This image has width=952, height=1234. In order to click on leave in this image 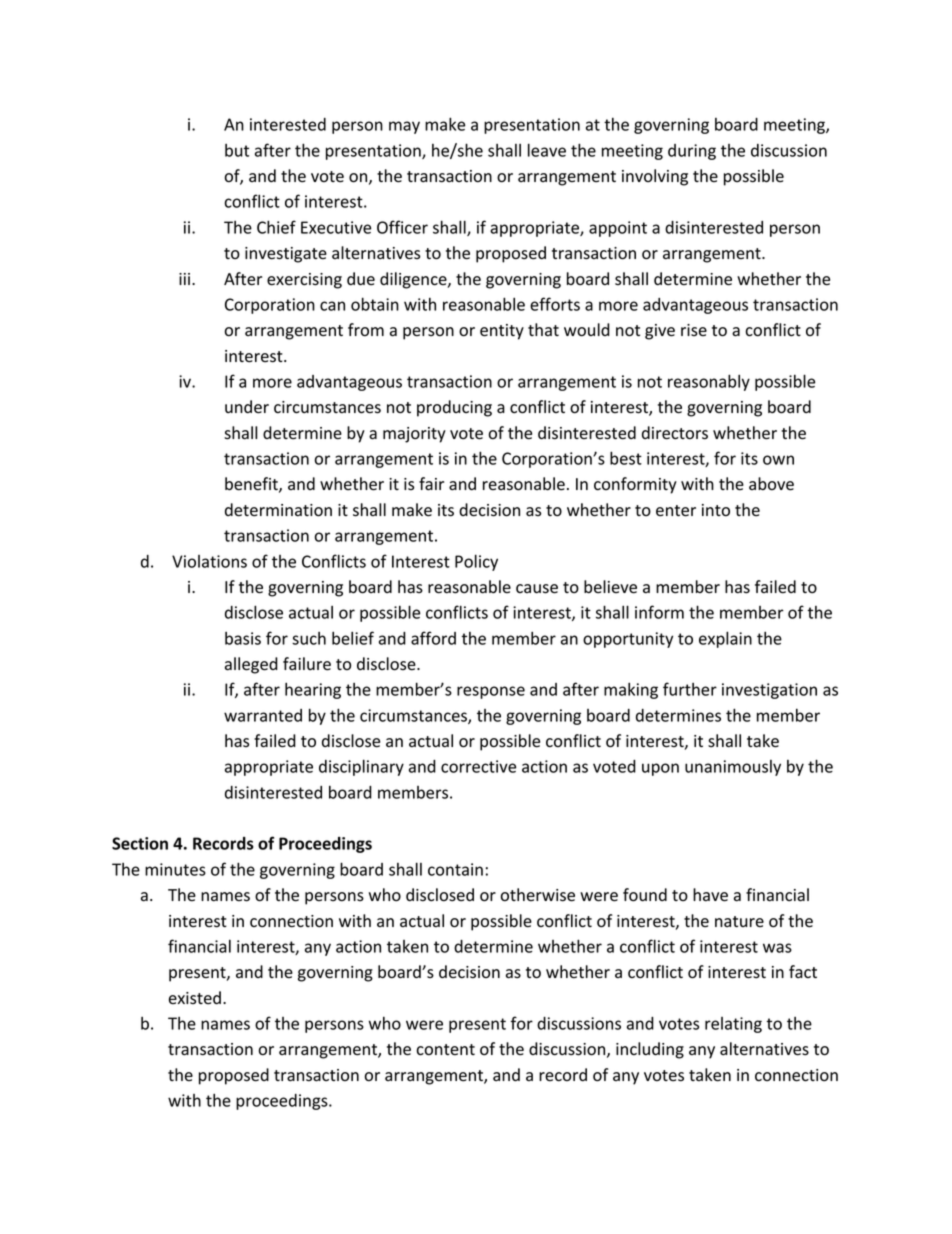, I will do `click(547, 150)`.
